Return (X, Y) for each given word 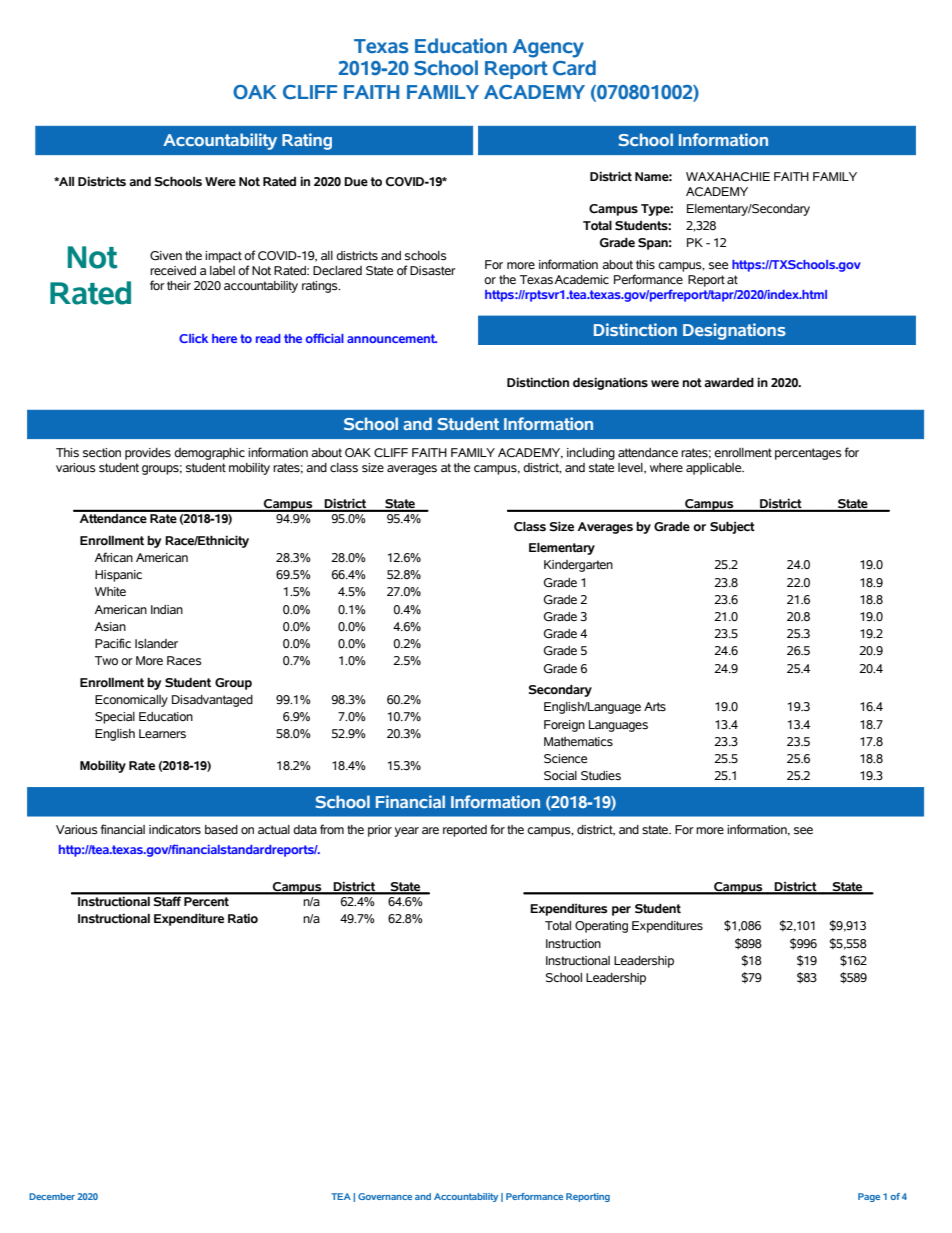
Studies (601, 776)
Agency (548, 48)
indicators (175, 830)
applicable (715, 469)
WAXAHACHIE (728, 177)
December (52, 1196)
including (591, 454)
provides (148, 454)
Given (166, 256)
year (406, 832)
